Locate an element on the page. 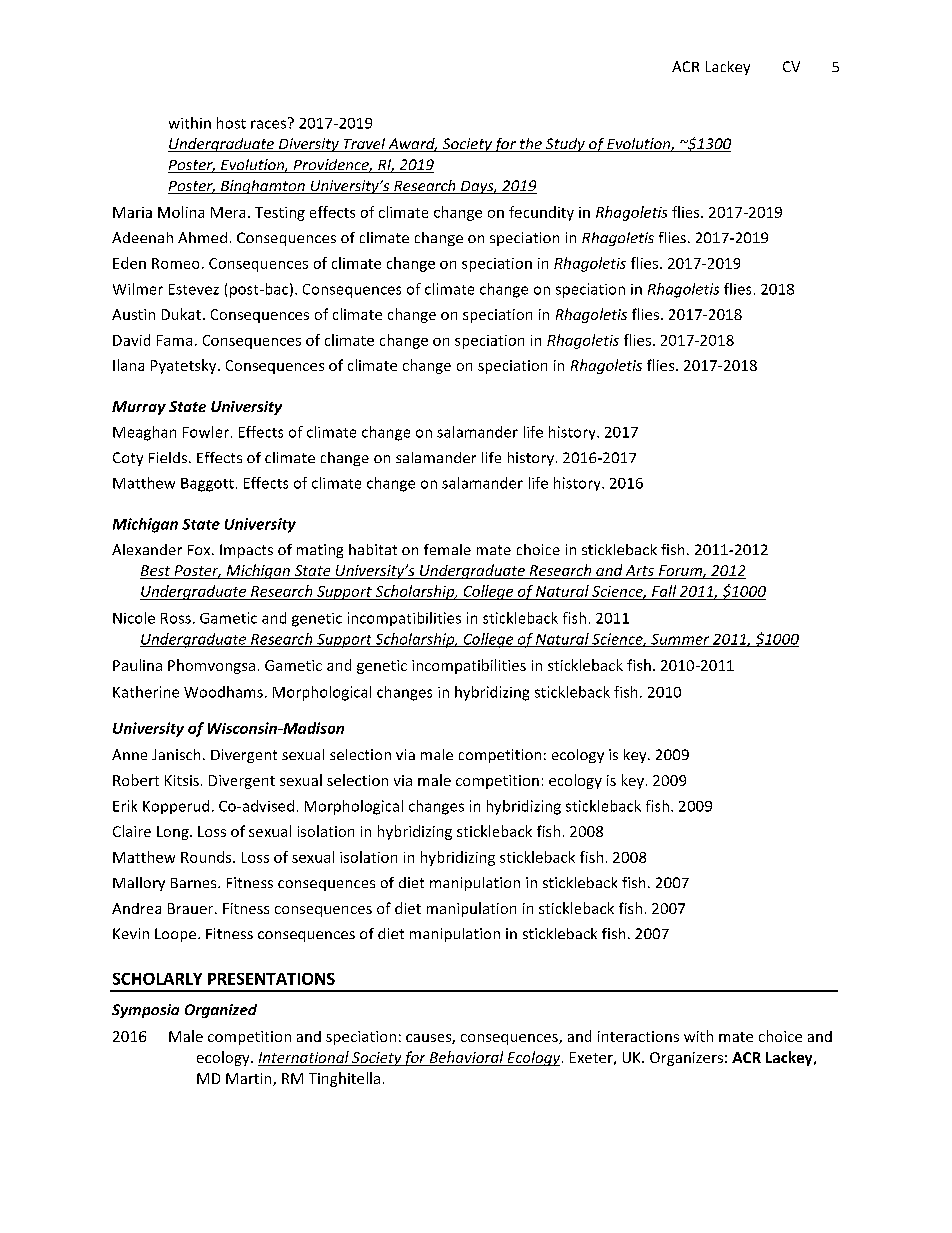 The height and width of the document is (1233, 952). habitat is located at coordinates (373, 549).
